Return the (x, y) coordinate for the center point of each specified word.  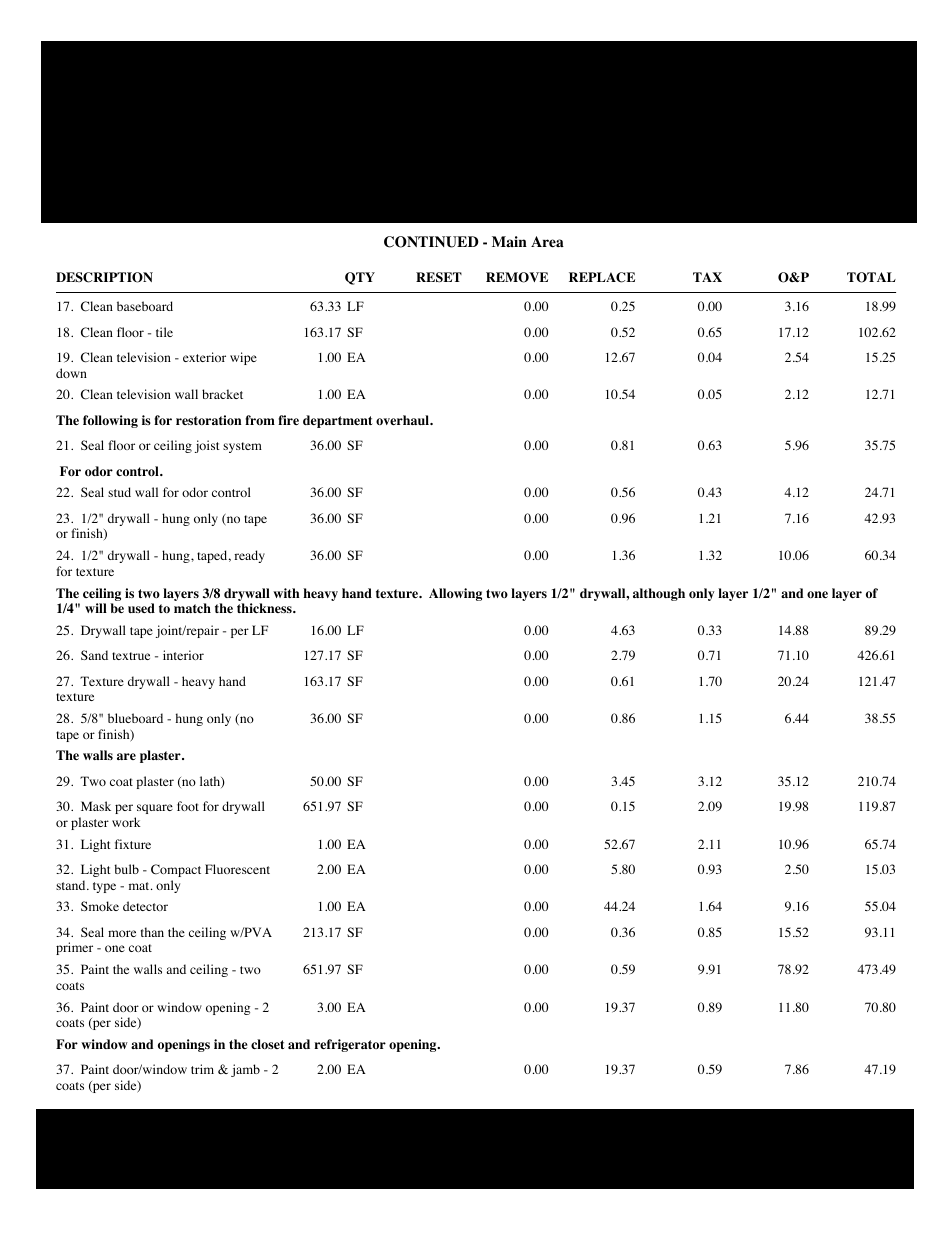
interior (183, 655)
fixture (133, 844)
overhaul (403, 420)
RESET (439, 277)
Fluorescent (237, 869)
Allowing (455, 594)
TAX (707, 277)
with (286, 593)
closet (268, 1044)
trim (202, 1069)
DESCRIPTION (104, 277)
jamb (245, 1070)
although (659, 594)
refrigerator (350, 1045)
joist (207, 446)
